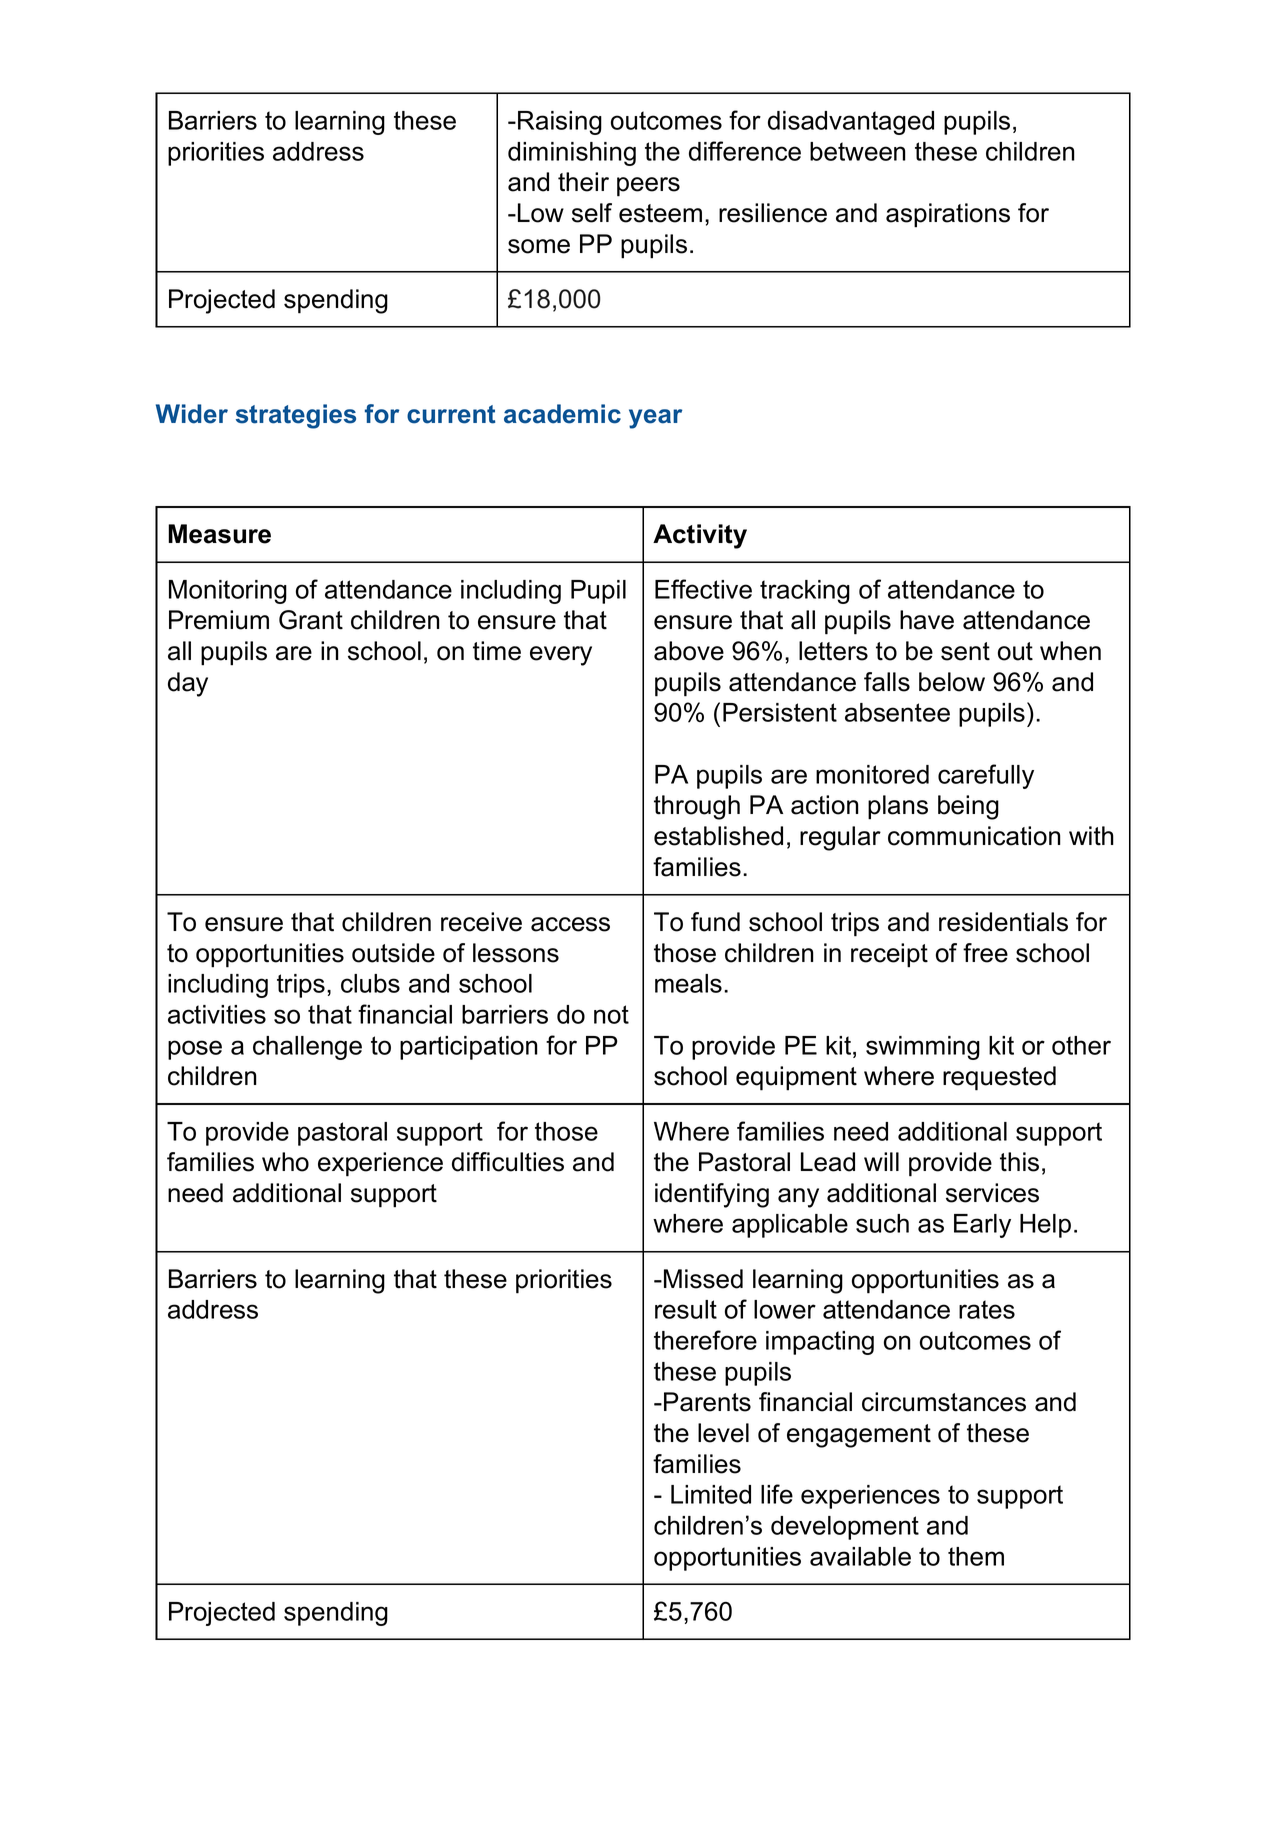 The width and height of the screenshot is (1288, 1822). I want to click on through, so click(697, 807).
